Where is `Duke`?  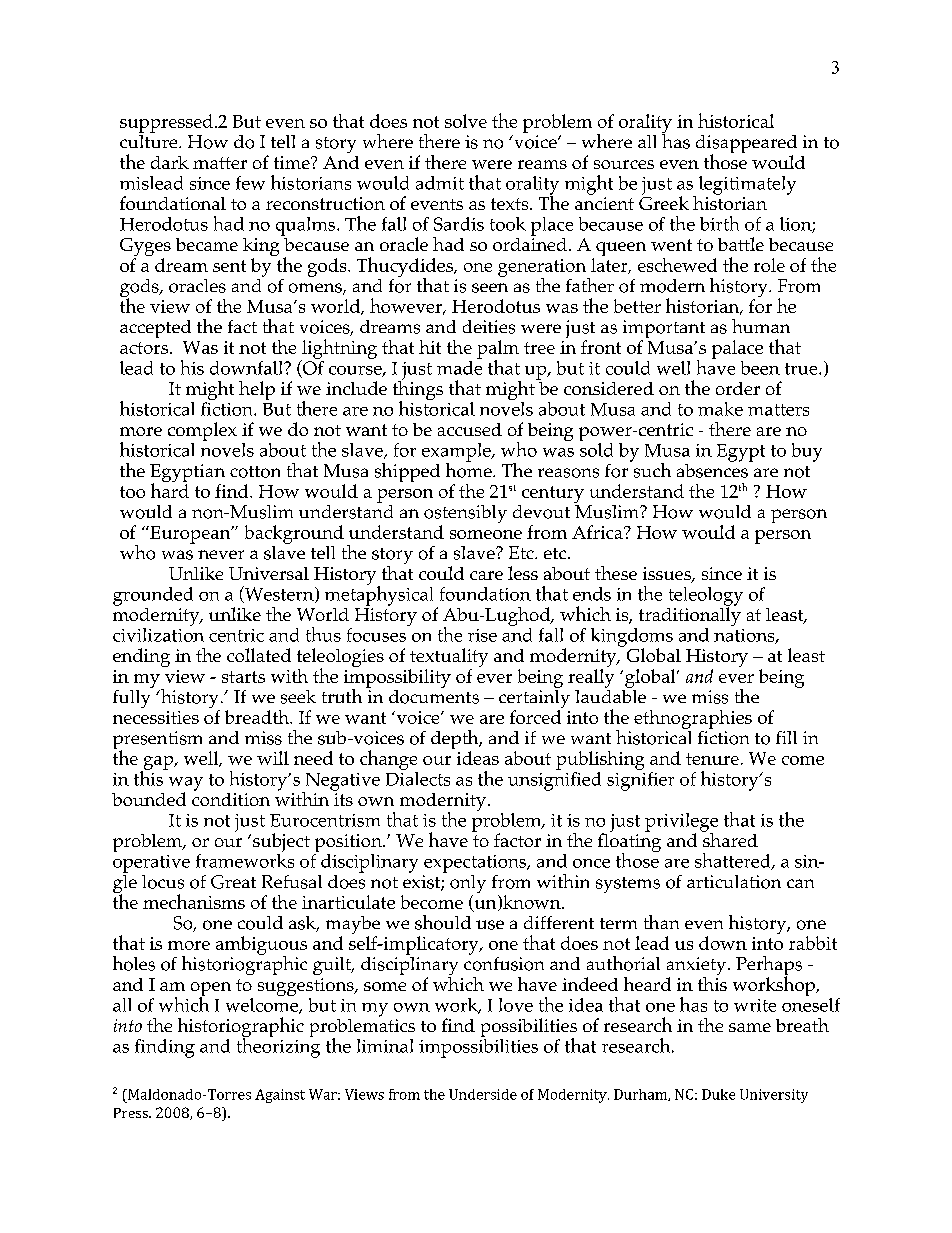
Duke is located at coordinates (718, 1094).
